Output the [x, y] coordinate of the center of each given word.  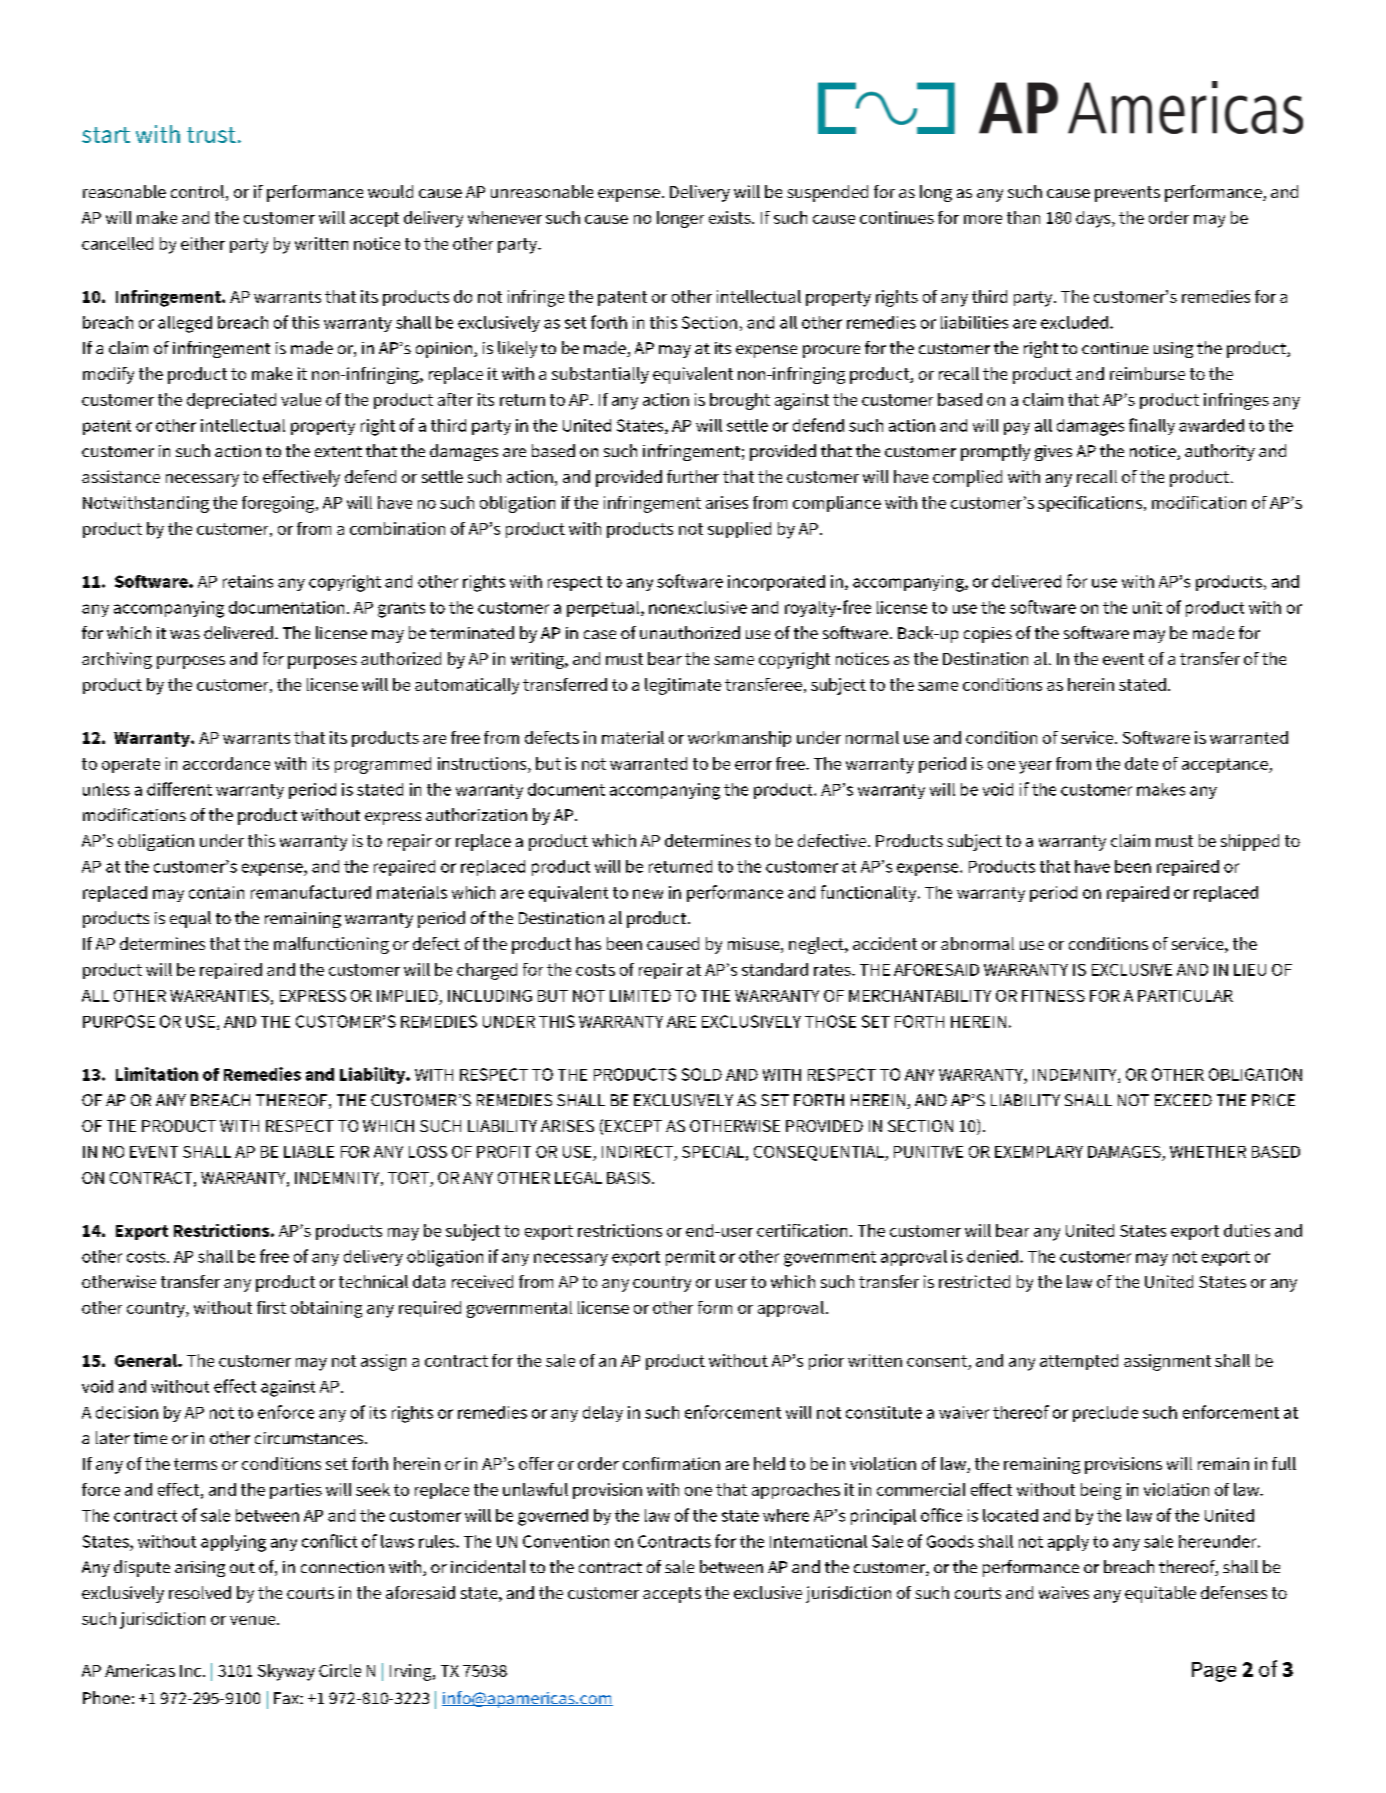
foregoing [279, 504]
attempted [1079, 1362]
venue [254, 1620]
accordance [226, 763]
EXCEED [1183, 1100]
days [1094, 219]
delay [603, 1414]
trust [211, 135]
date [1141, 763]
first [271, 1307]
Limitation [157, 1074]
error [753, 765]
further [693, 476]
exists [731, 217]
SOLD [702, 1074]
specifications [1090, 504]
